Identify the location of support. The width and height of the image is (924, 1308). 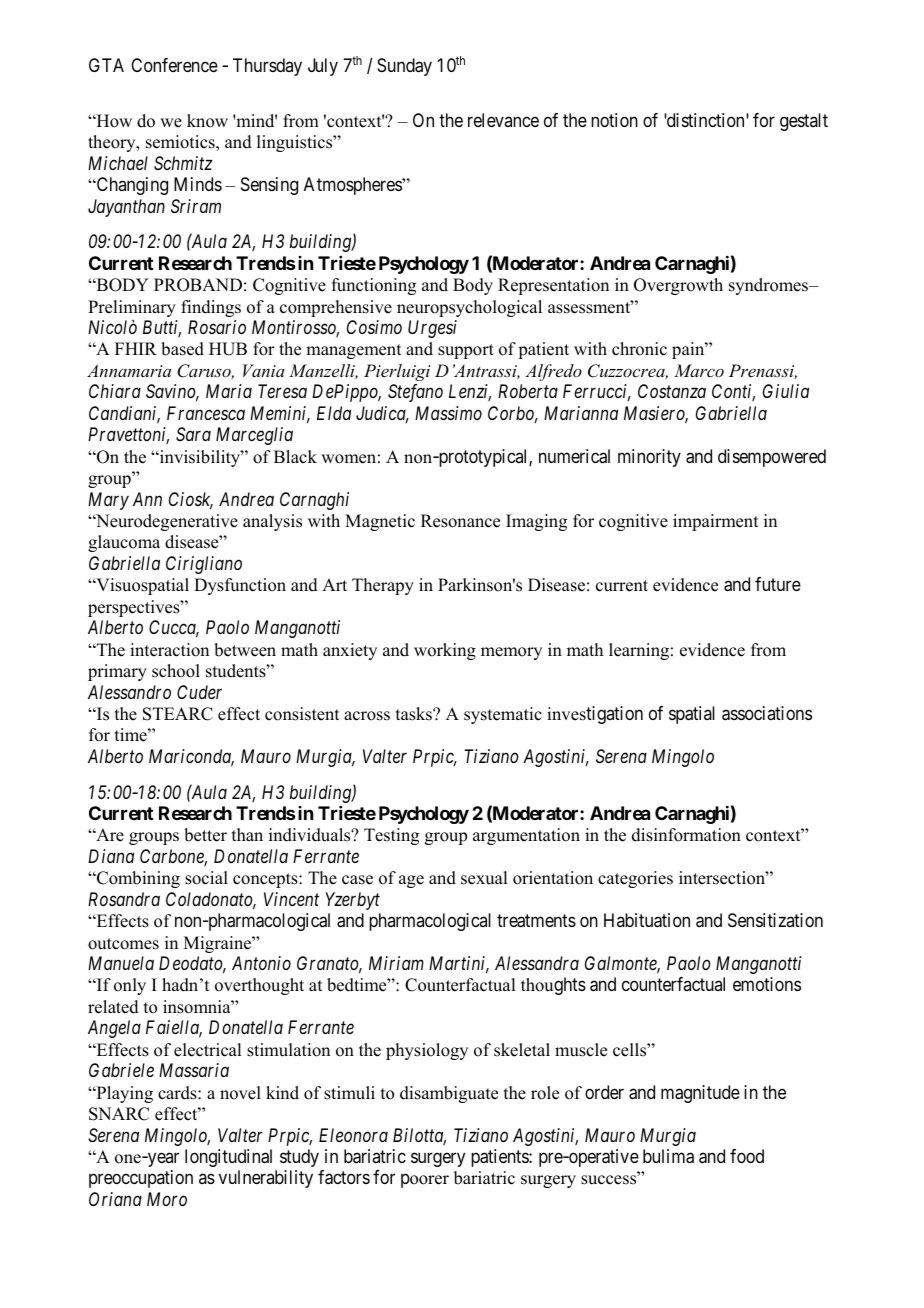
(466, 351).
